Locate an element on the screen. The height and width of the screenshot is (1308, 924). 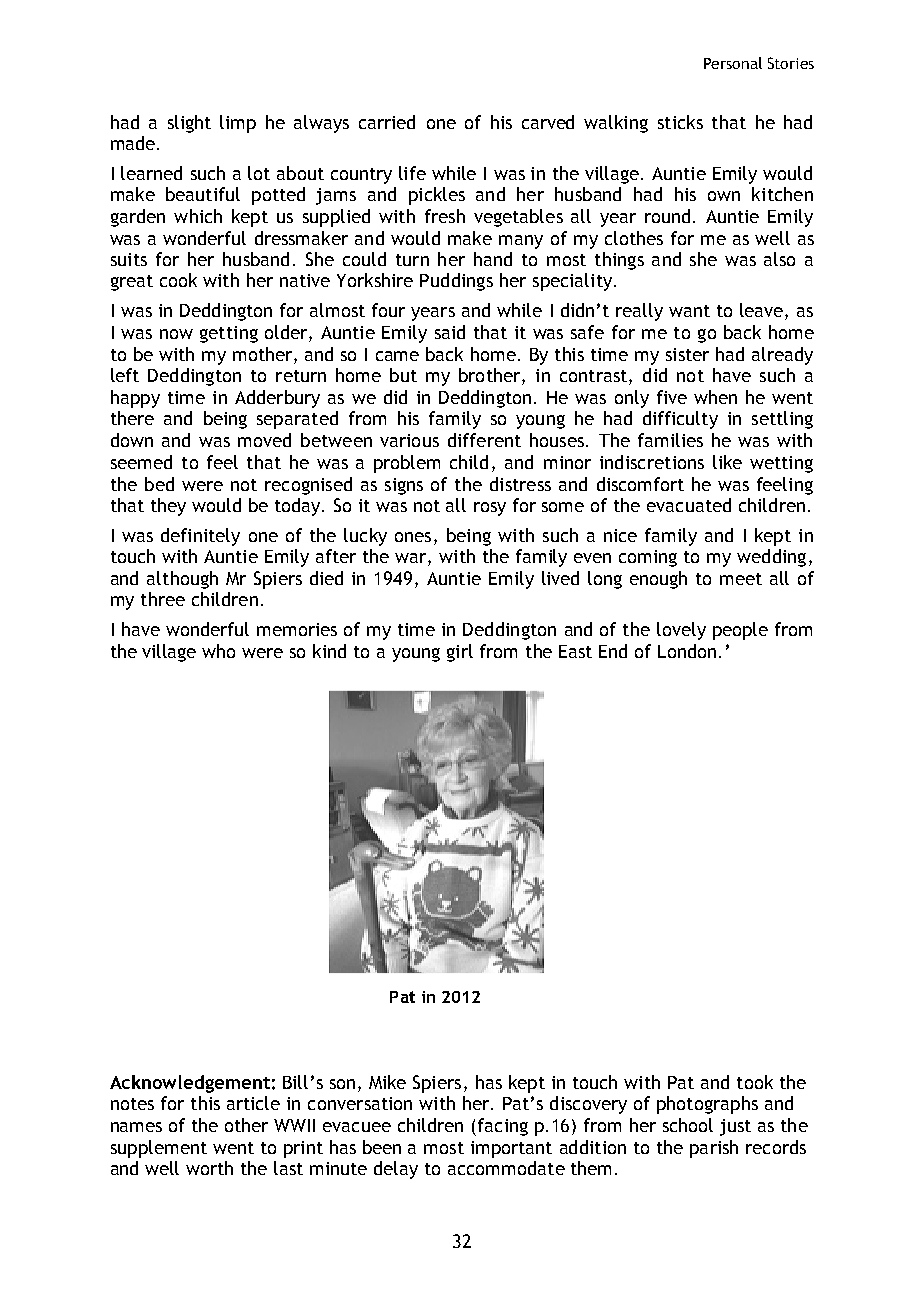
sticks is located at coordinates (680, 122).
